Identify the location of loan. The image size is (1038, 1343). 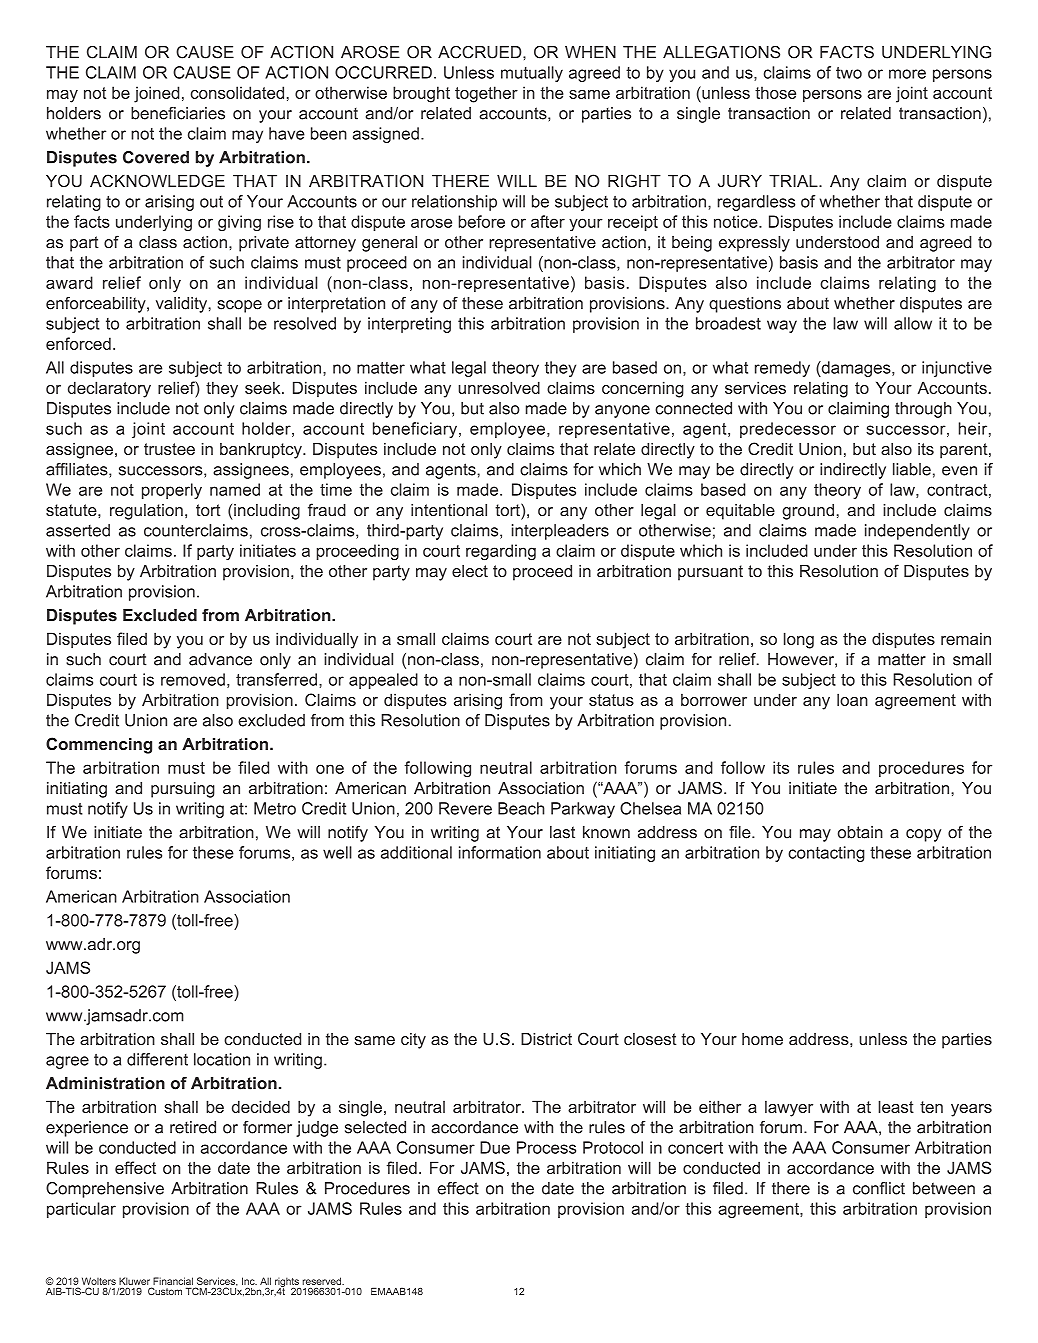
(852, 699).
